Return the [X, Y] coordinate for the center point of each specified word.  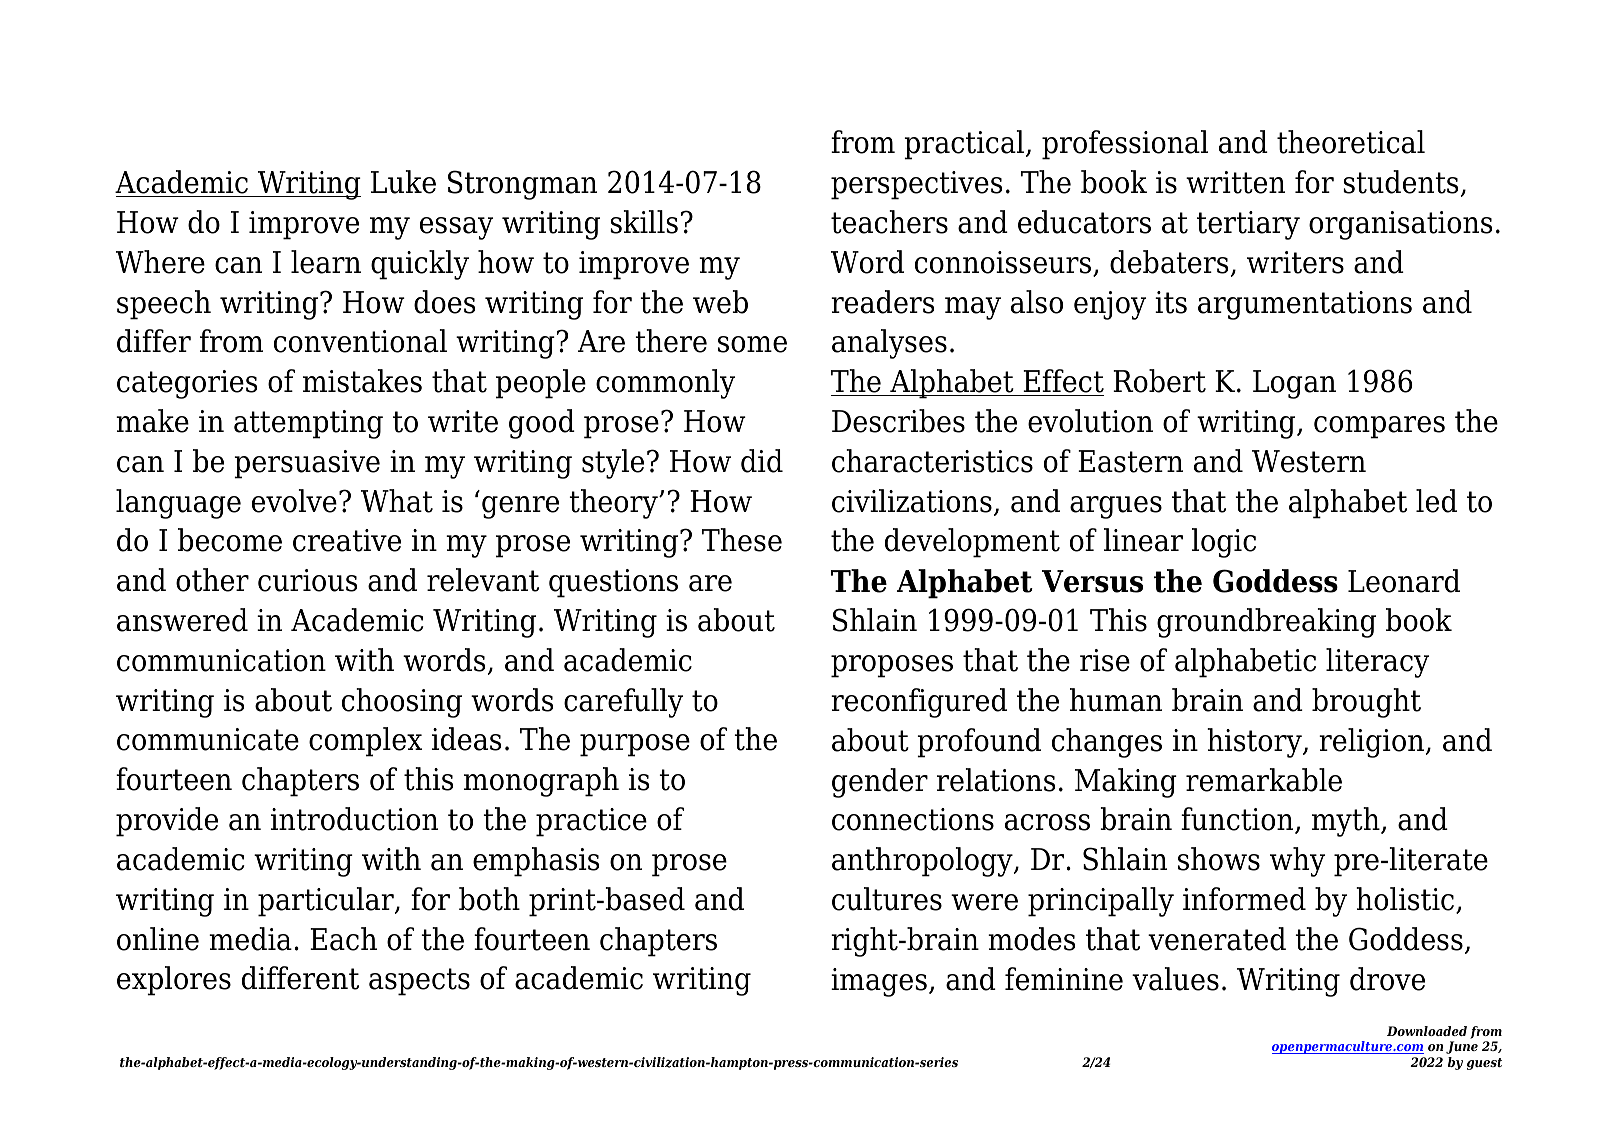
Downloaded [1427, 1031]
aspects [419, 982]
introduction [354, 819]
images [879, 982]
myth [1347, 822]
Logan [1294, 384]
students [1400, 182]
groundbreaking [1266, 623]
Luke [403, 182]
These [742, 540]
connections [913, 819]
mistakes [362, 381]
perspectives [916, 185]
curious [307, 580]
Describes [898, 421]
